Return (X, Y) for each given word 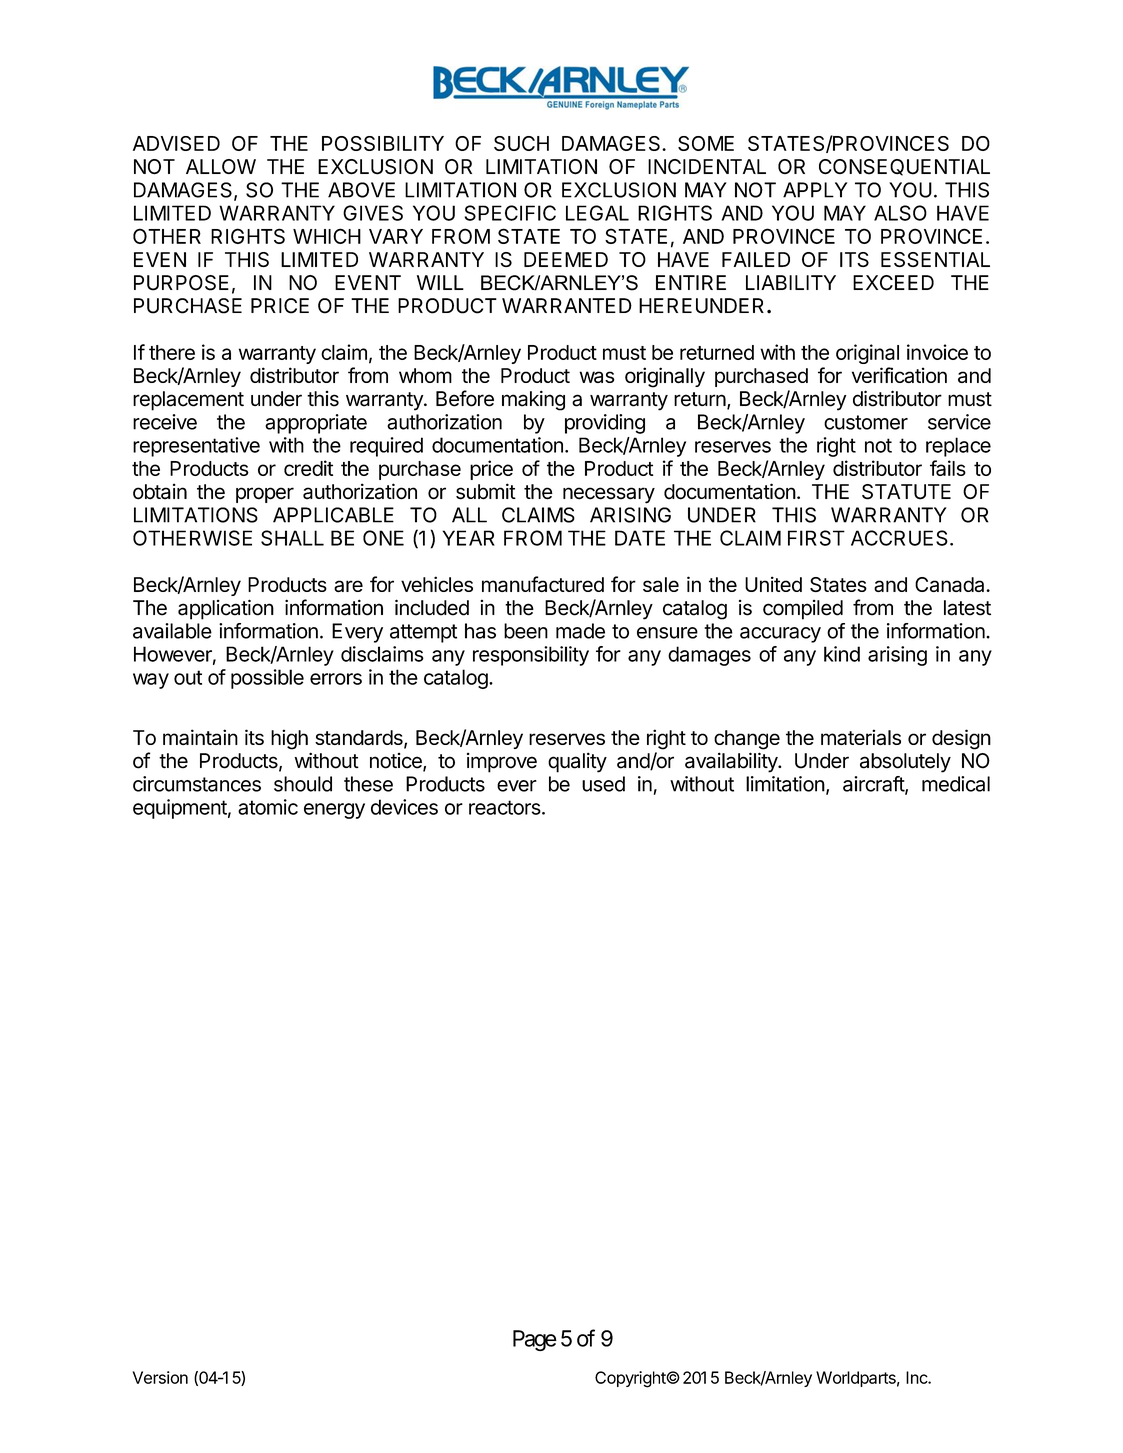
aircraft (874, 785)
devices (404, 807)
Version (160, 1377)
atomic (268, 807)
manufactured (543, 584)
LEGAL (597, 213)
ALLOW (221, 166)
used (603, 784)
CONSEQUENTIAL (904, 167)
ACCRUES (899, 538)
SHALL (292, 538)
